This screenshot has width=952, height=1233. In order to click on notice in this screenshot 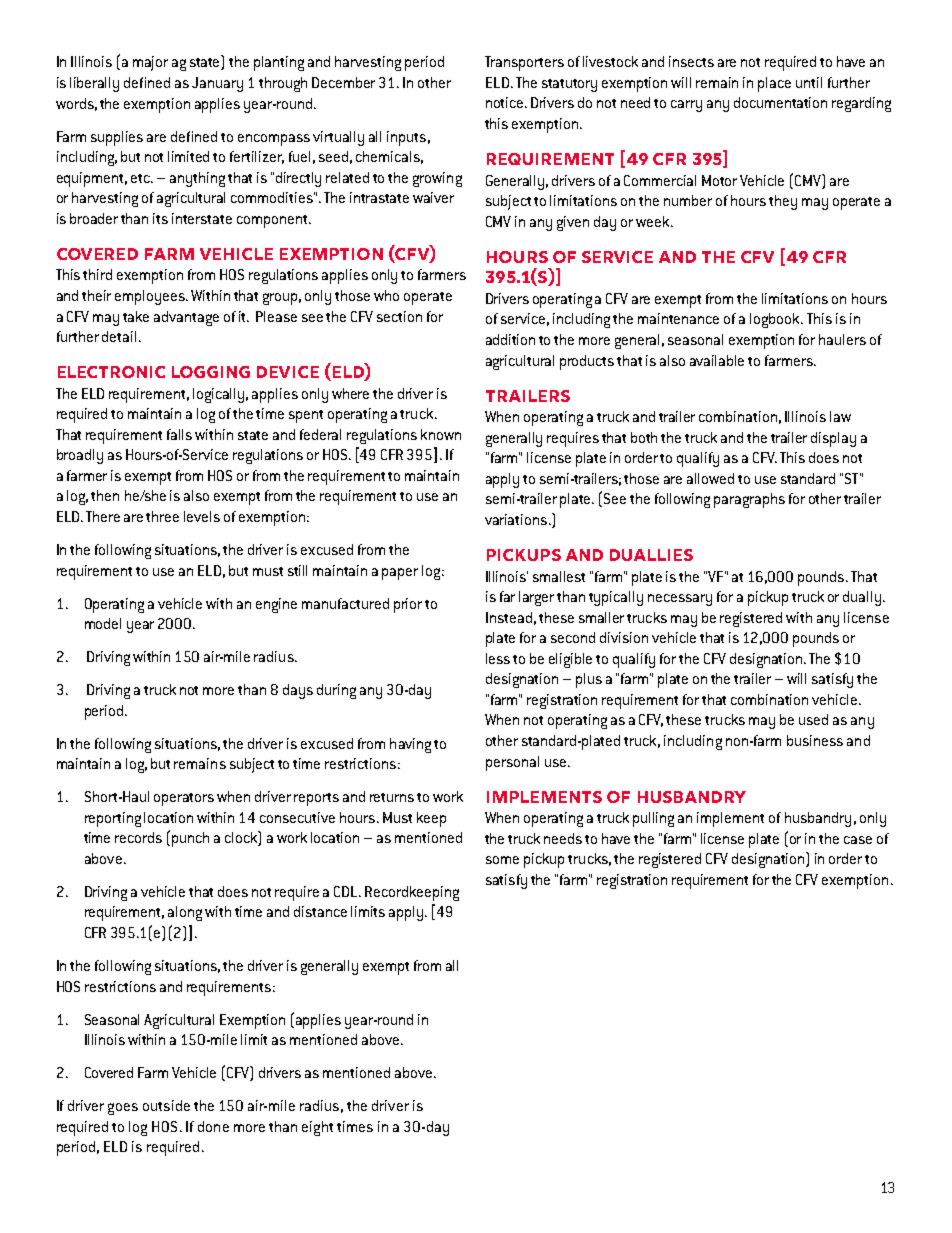, I will do `click(506, 102)`.
